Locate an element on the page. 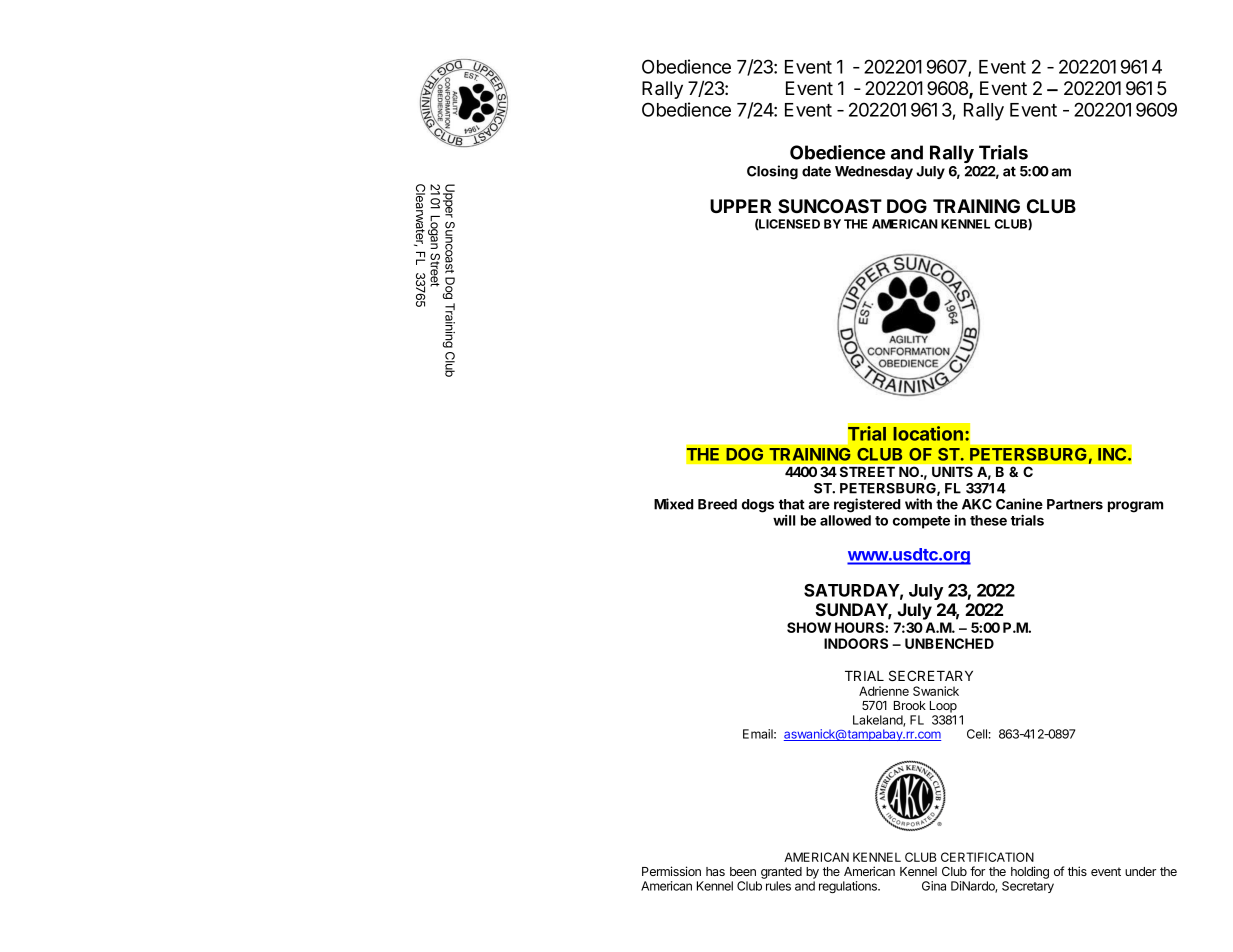 The image size is (1233, 952). Closing is located at coordinates (772, 172).
